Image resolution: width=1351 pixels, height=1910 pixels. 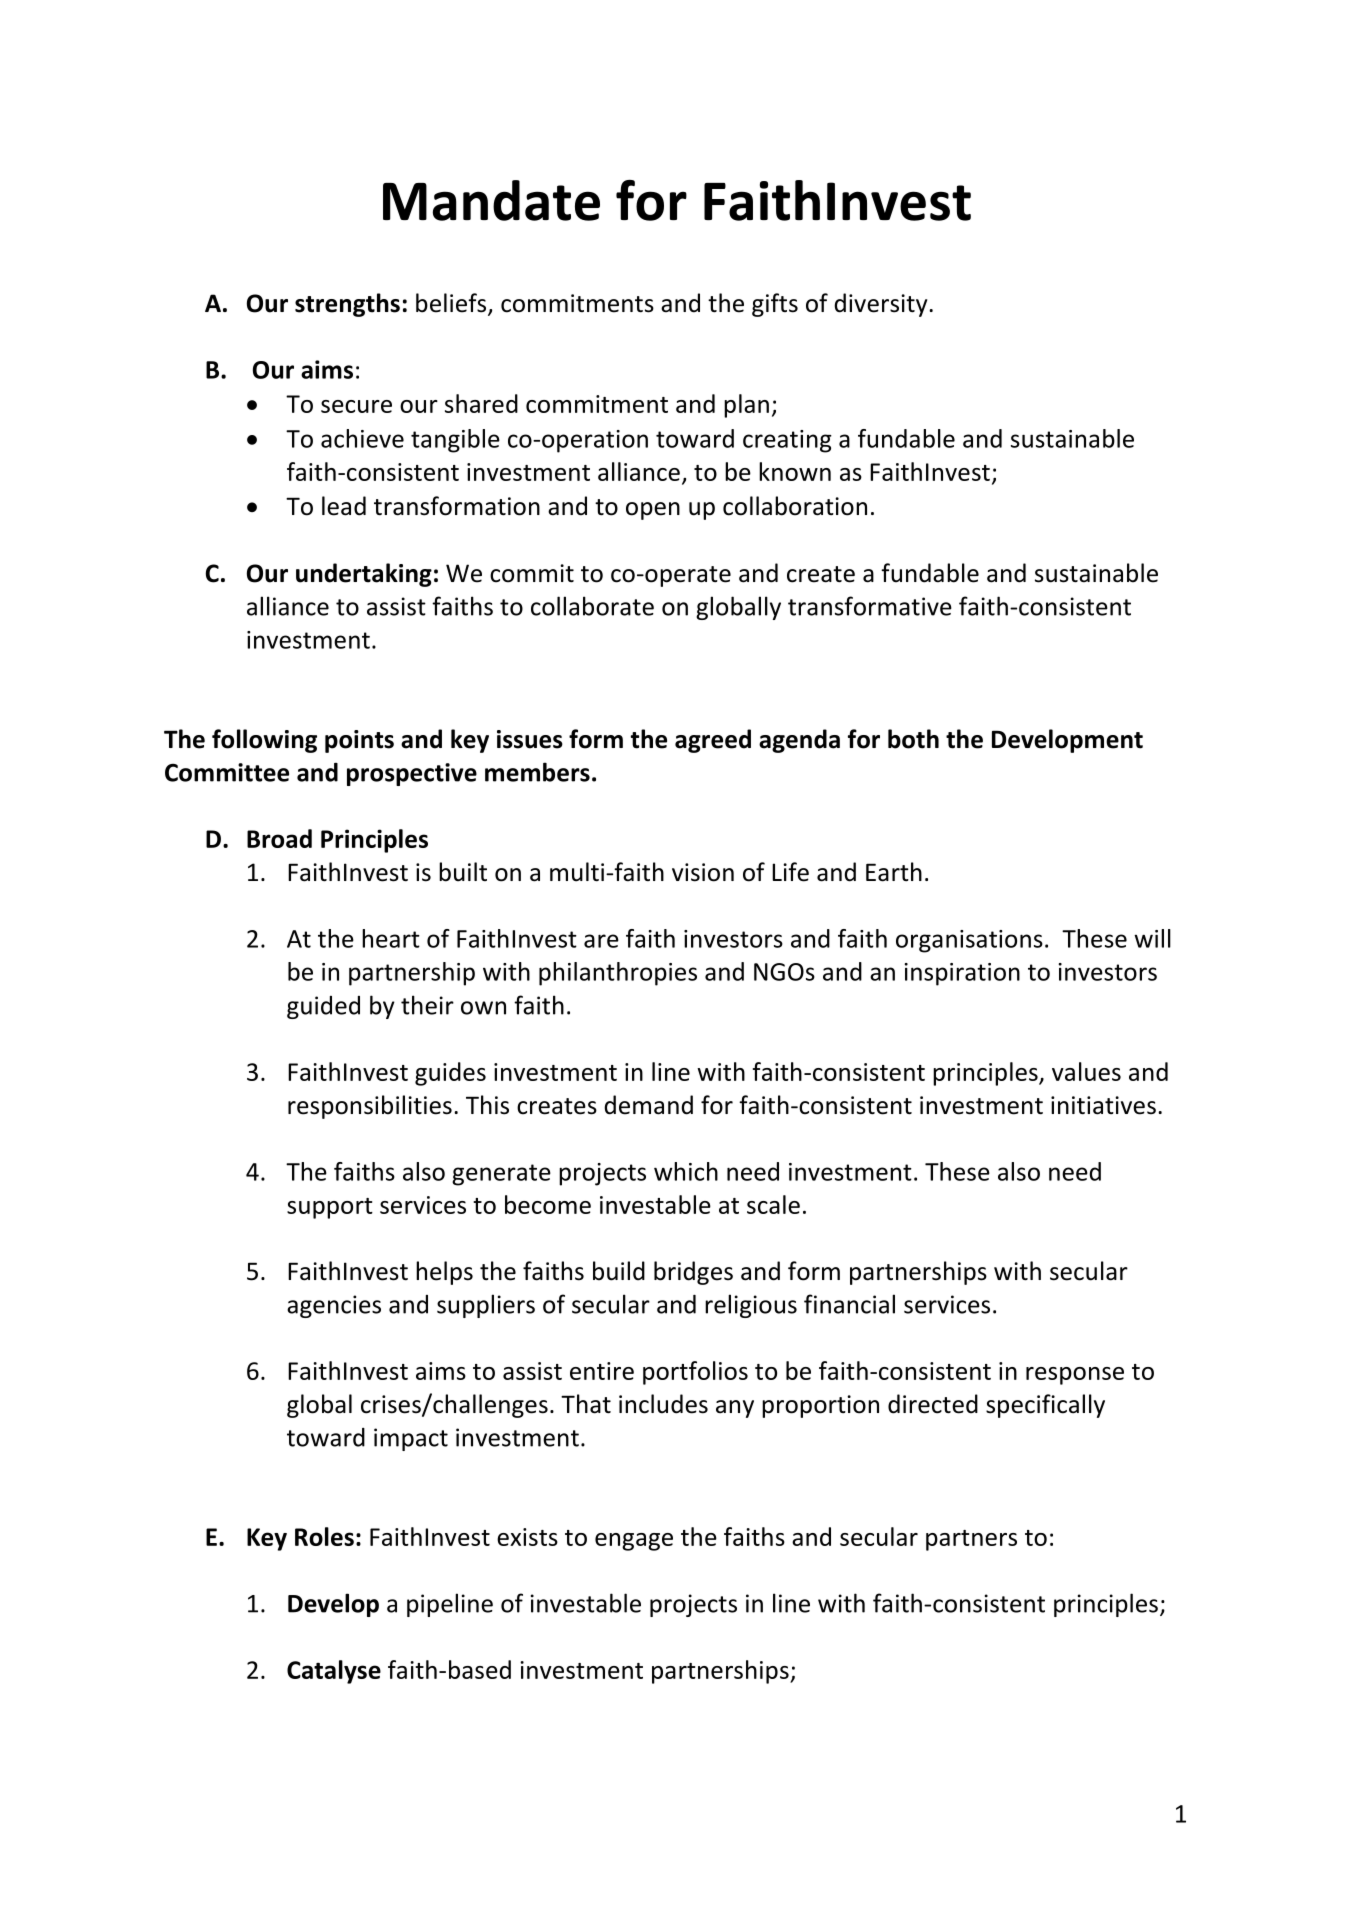 What do you see at coordinates (347, 305) in the document?
I see `strengths` at bounding box center [347, 305].
